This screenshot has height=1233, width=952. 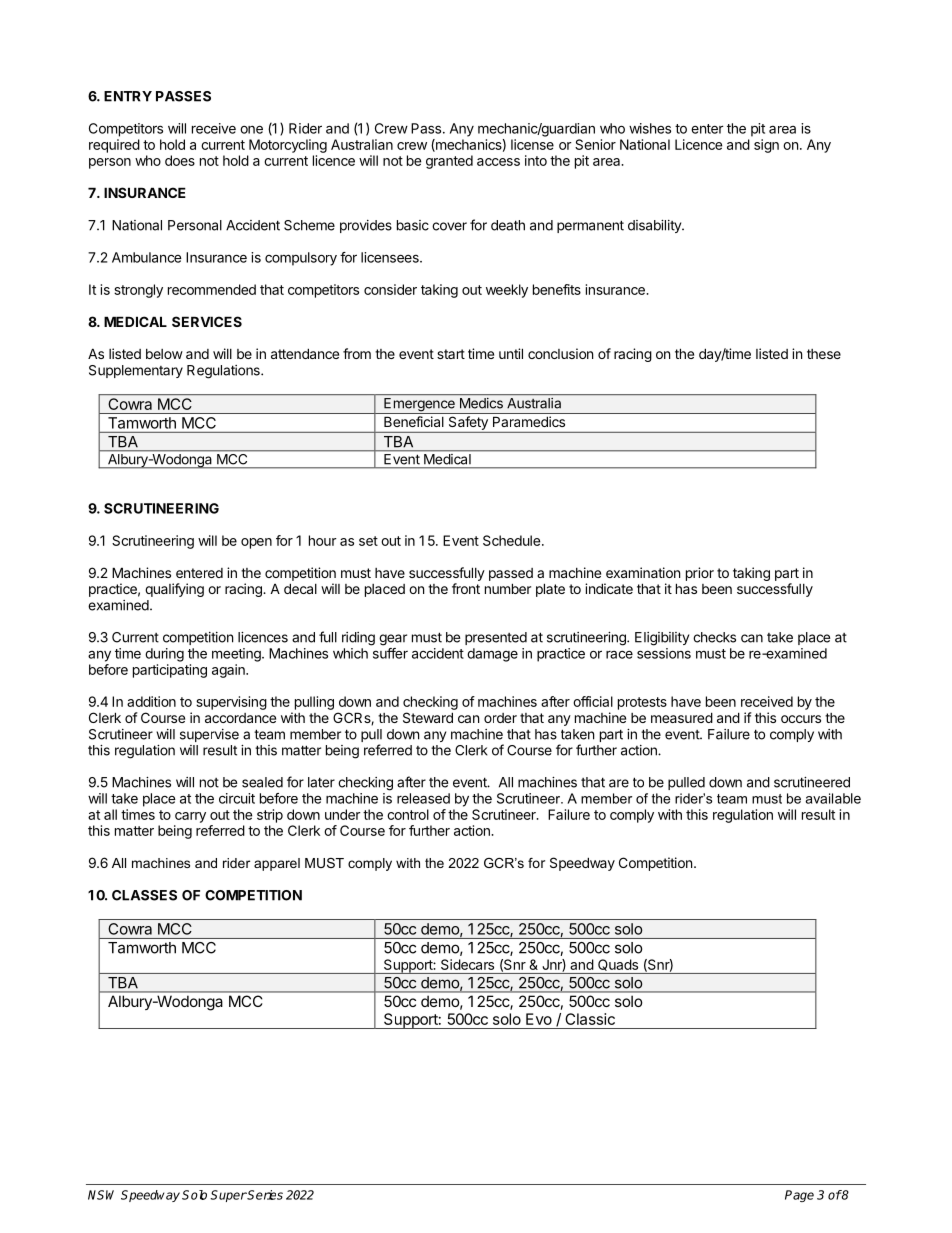 What do you see at coordinates (264, 1195) in the screenshot?
I see `Series` at bounding box center [264, 1195].
